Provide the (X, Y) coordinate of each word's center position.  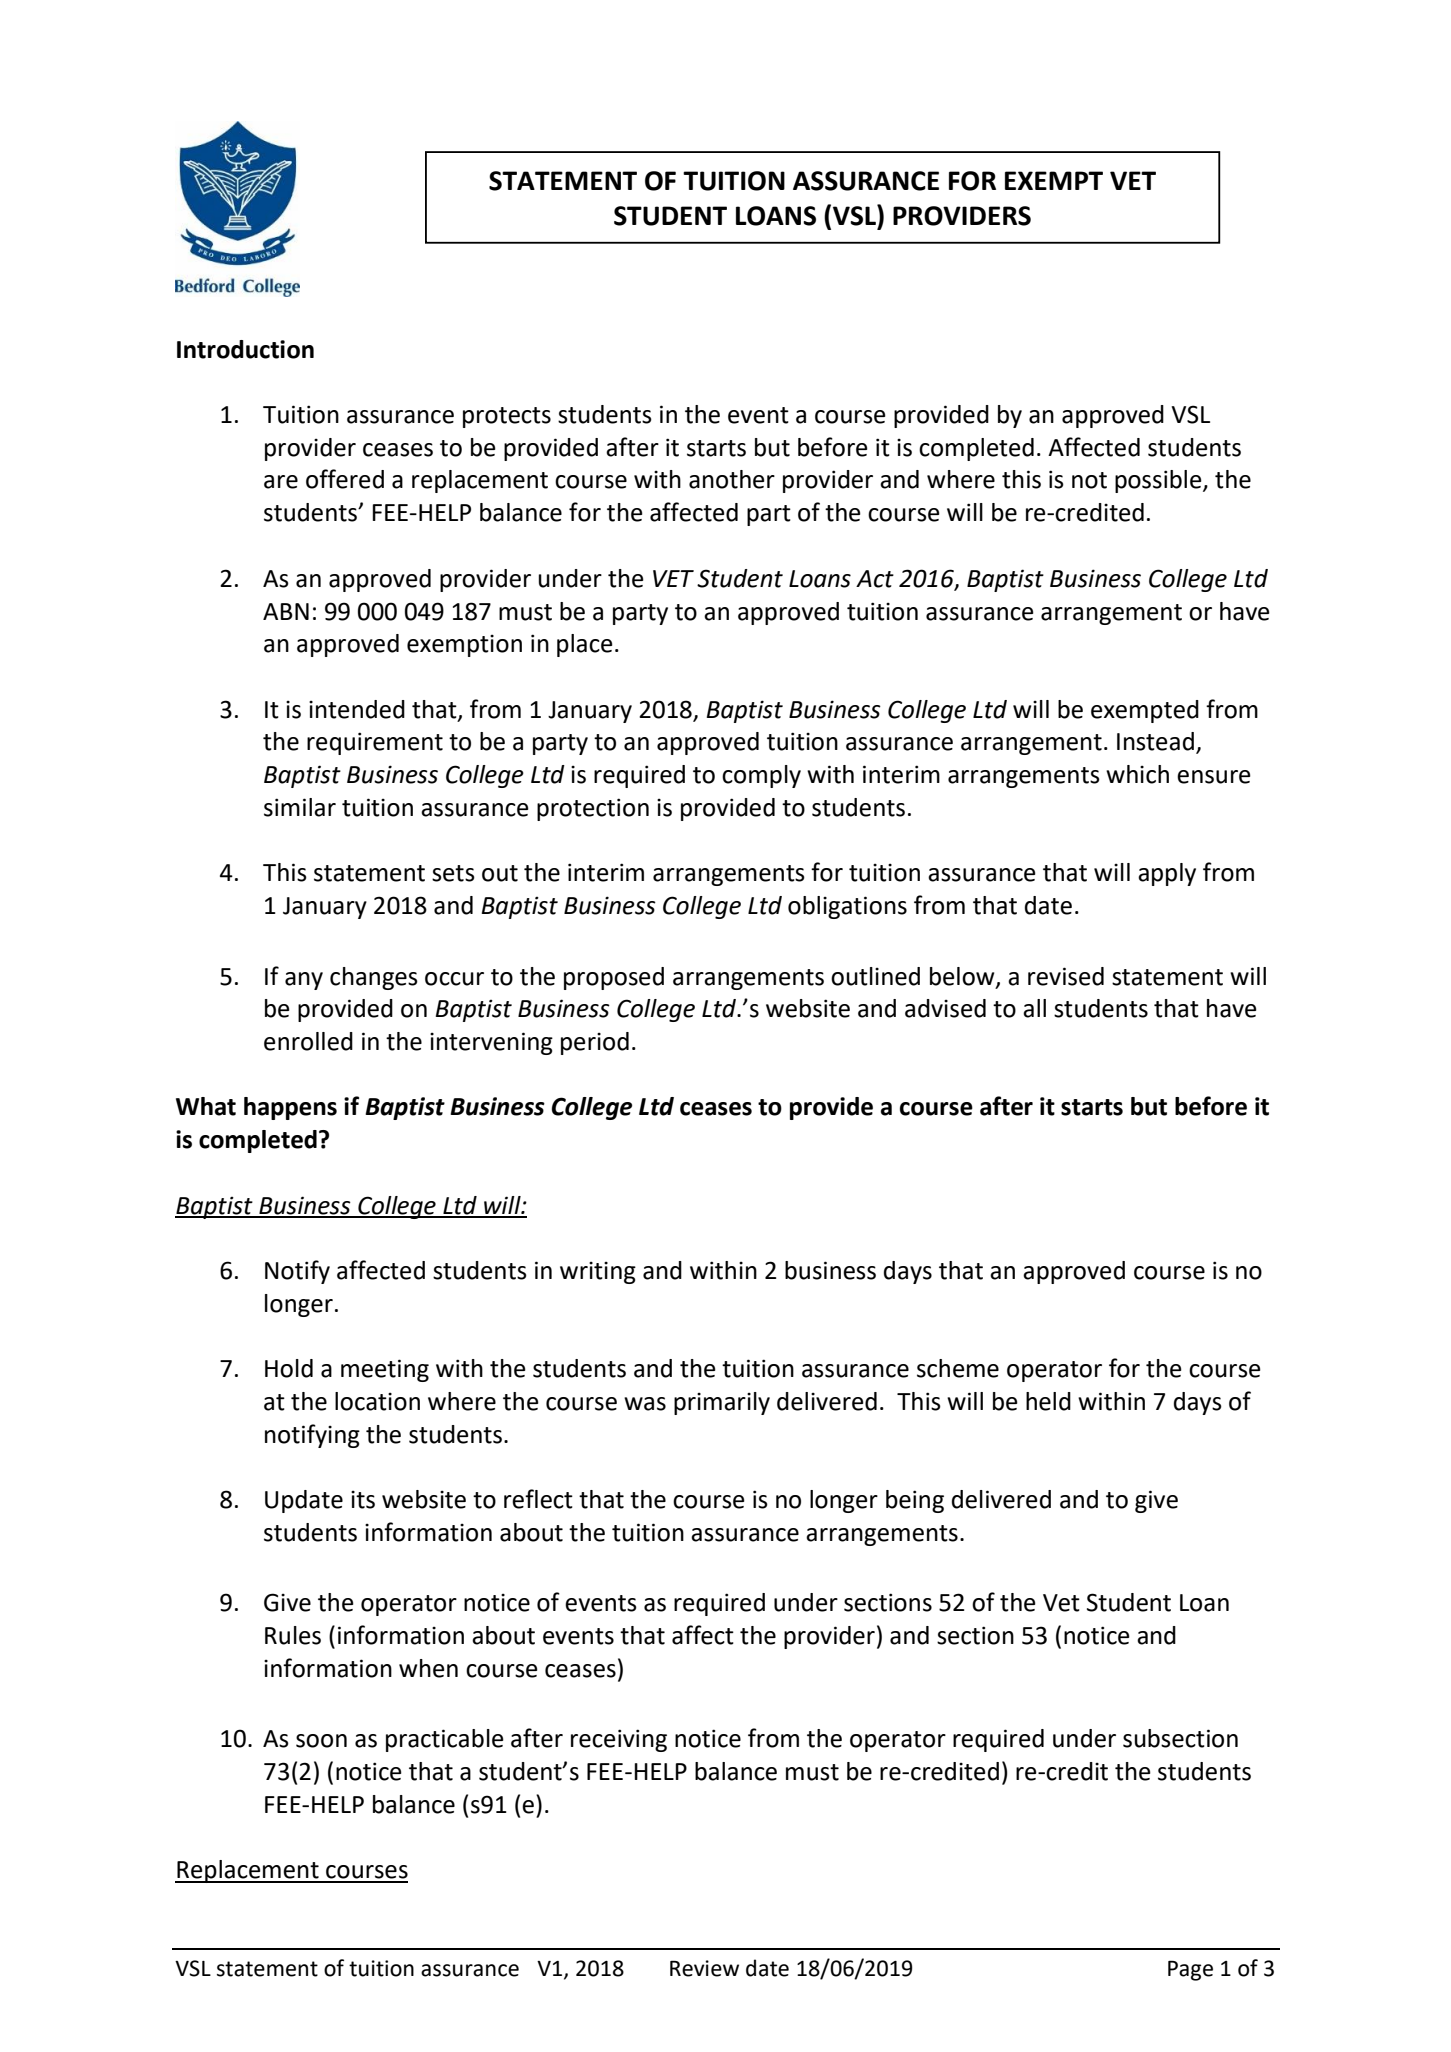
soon (321, 1741)
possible (1159, 481)
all (1034, 1008)
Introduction (245, 349)
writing (598, 1272)
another (732, 479)
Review (704, 1968)
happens (290, 1108)
